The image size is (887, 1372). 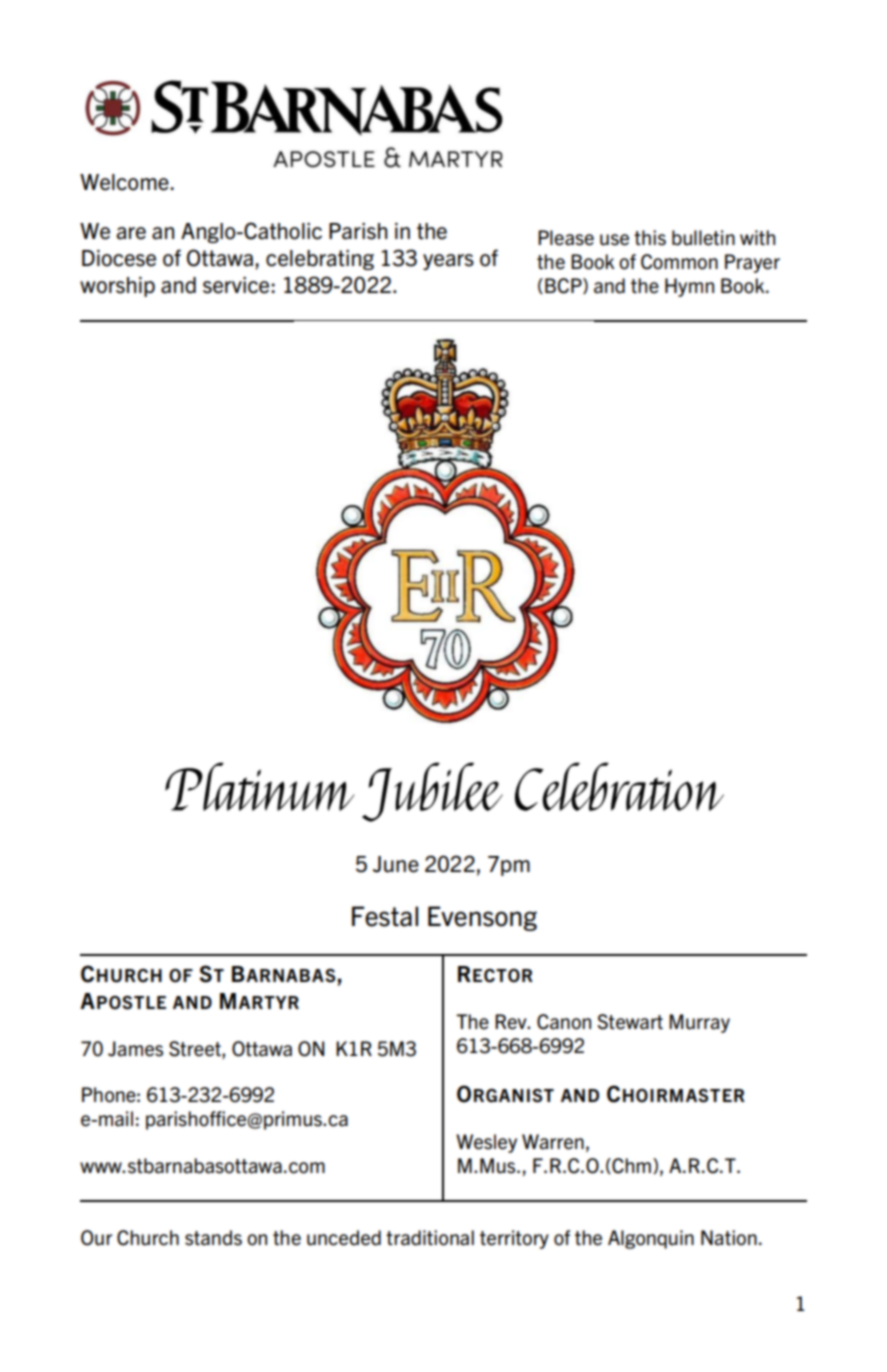 What do you see at coordinates (213, 1238) in the screenshot?
I see `stands` at bounding box center [213, 1238].
